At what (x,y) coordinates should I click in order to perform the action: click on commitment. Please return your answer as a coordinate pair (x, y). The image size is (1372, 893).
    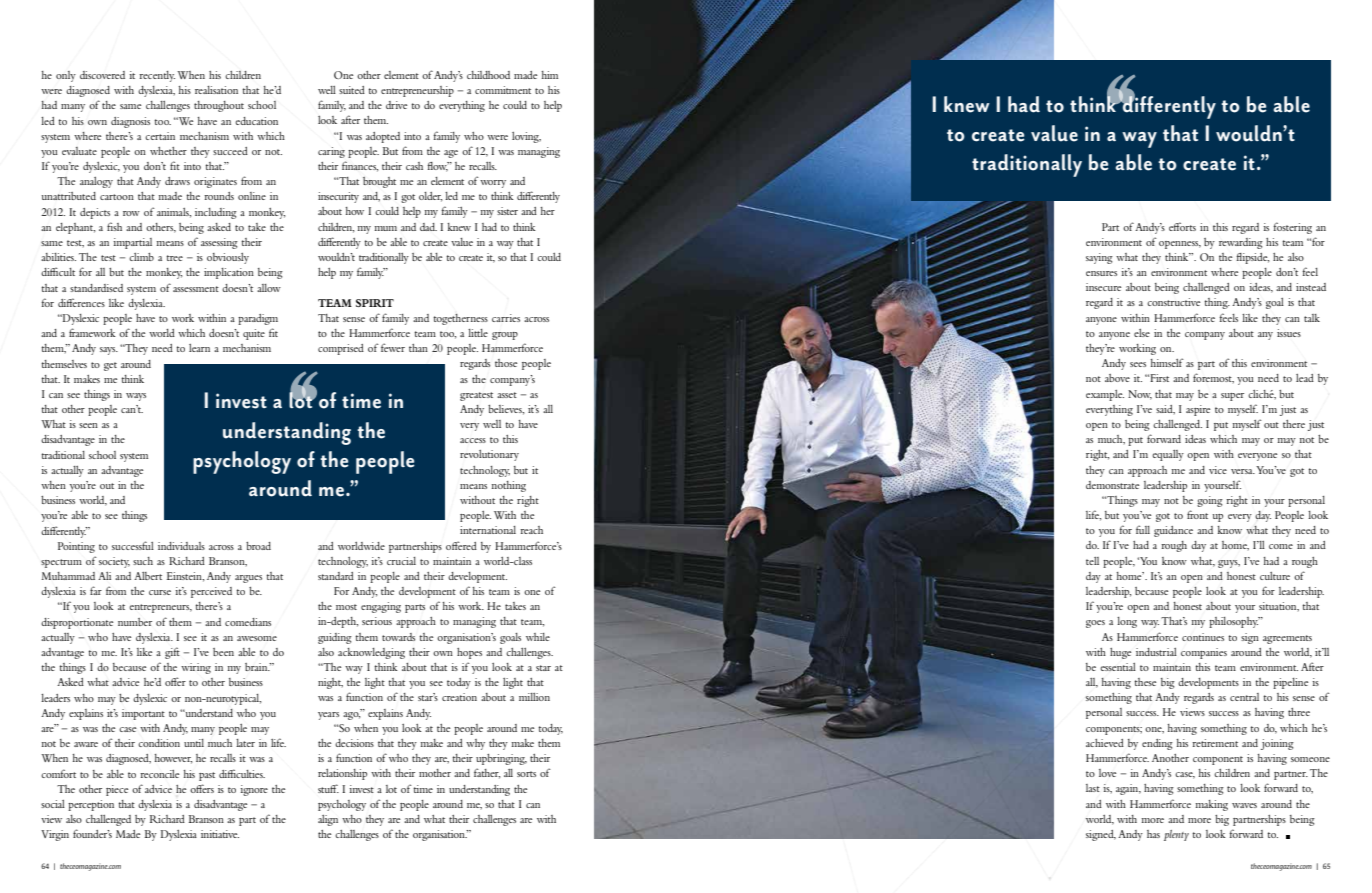
    Looking at the image, I should click on (503, 90).
